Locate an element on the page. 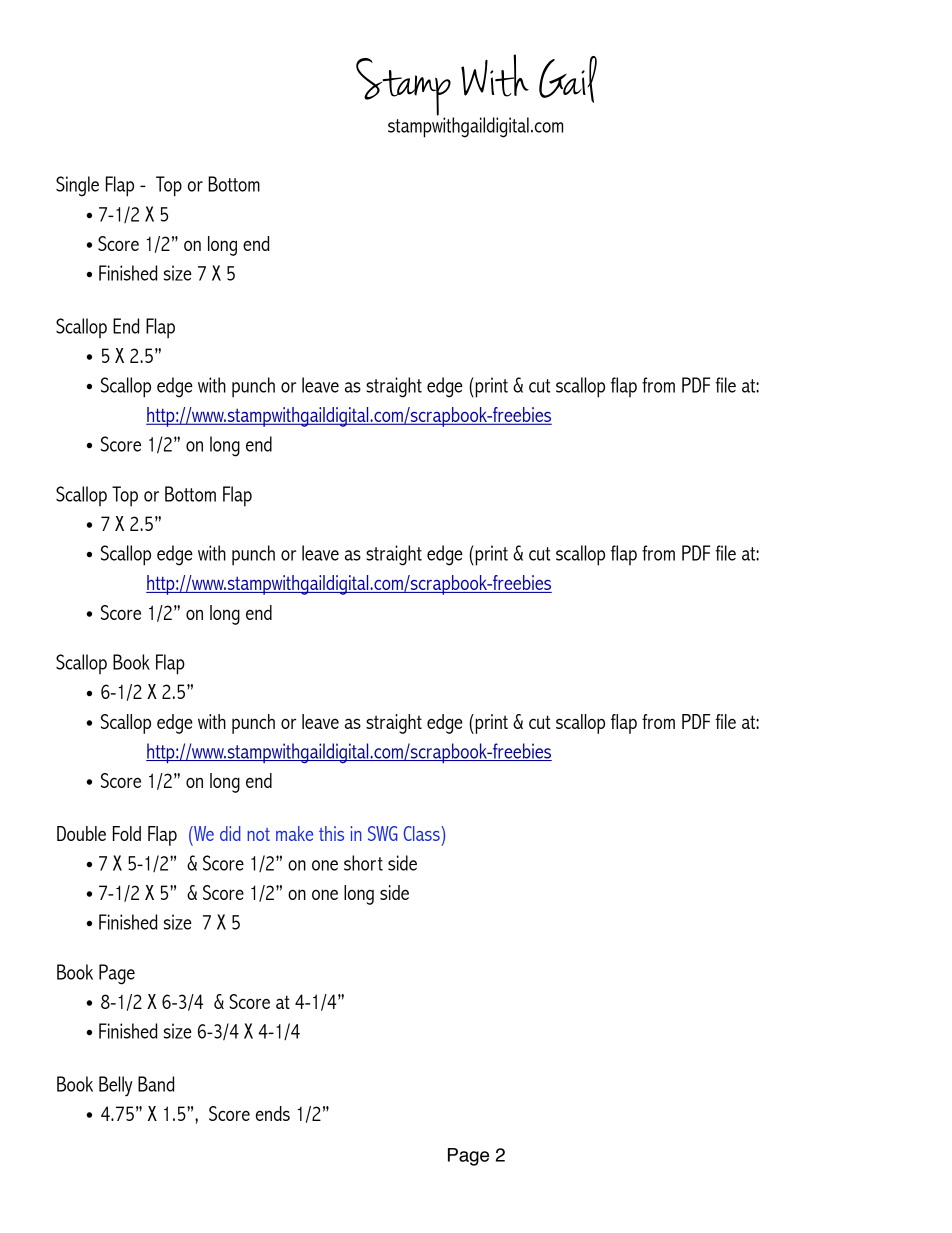 This page has width=952, height=1233. did is located at coordinates (230, 833).
